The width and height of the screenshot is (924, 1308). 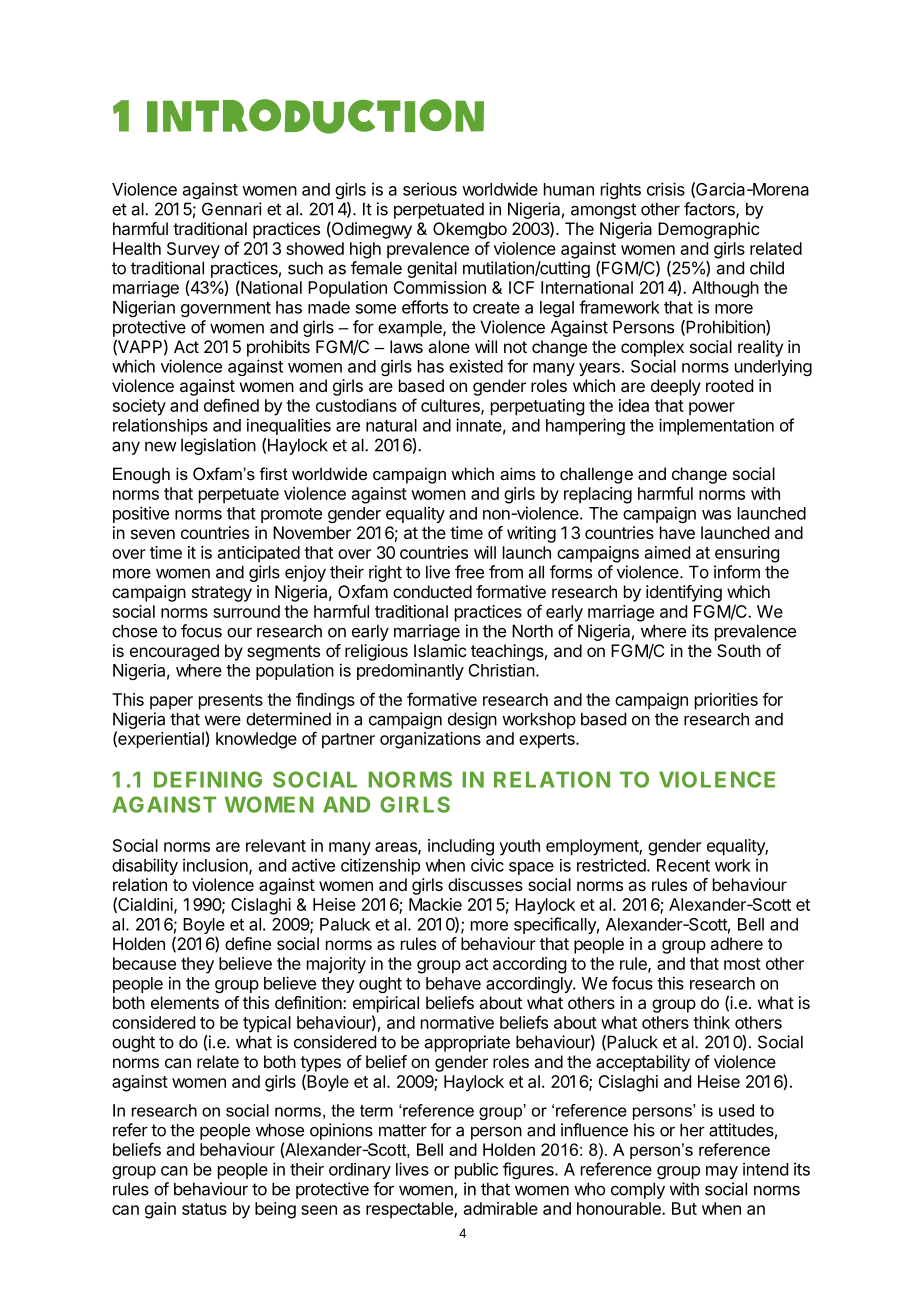 I want to click on serious, so click(x=430, y=189).
